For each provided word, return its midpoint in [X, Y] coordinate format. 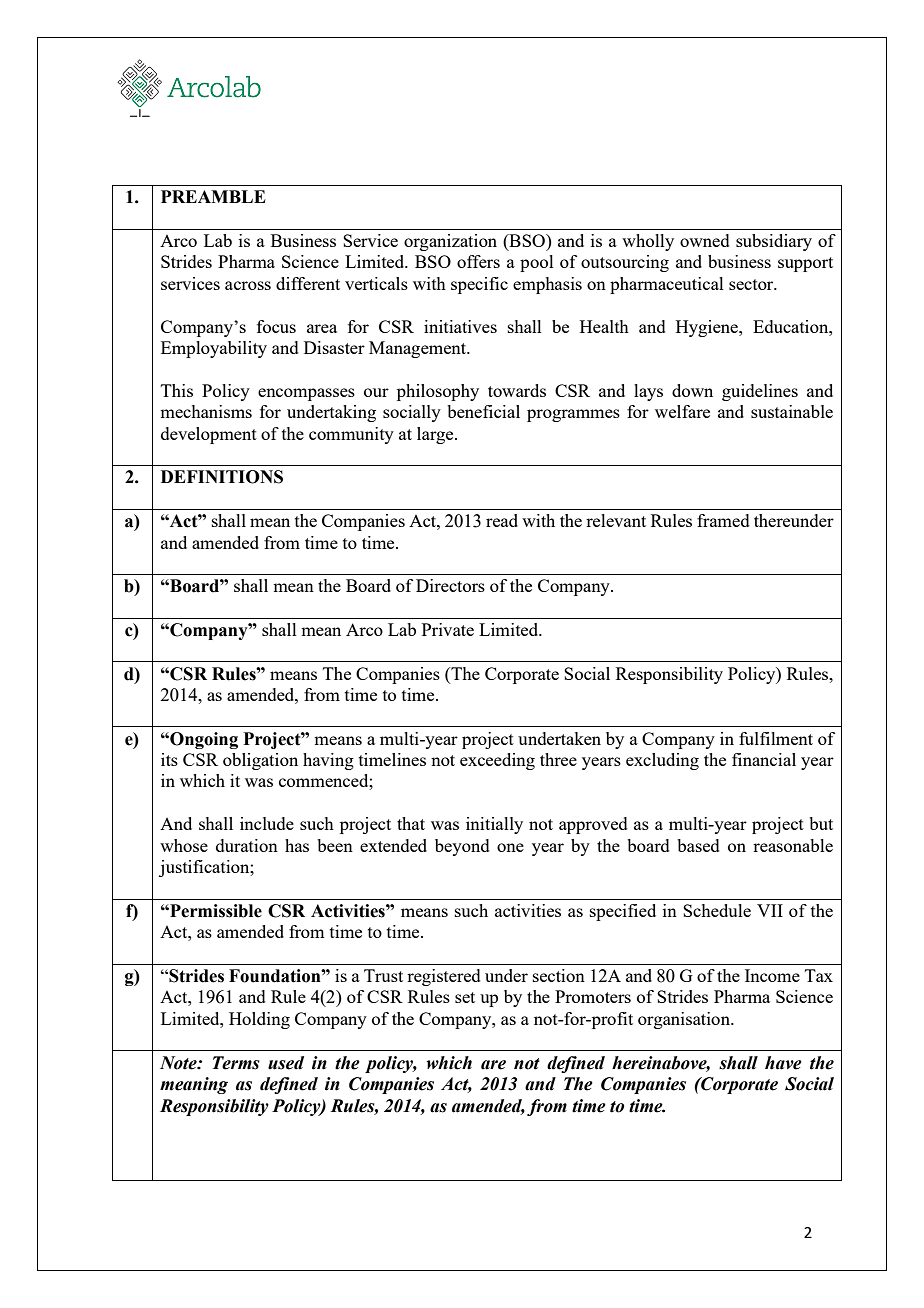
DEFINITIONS [222, 477]
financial [764, 759]
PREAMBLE [213, 196]
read [502, 520]
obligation [260, 761]
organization [450, 242]
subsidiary [774, 242]
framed [723, 520]
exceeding [497, 761]
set [465, 997]
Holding [259, 1020]
